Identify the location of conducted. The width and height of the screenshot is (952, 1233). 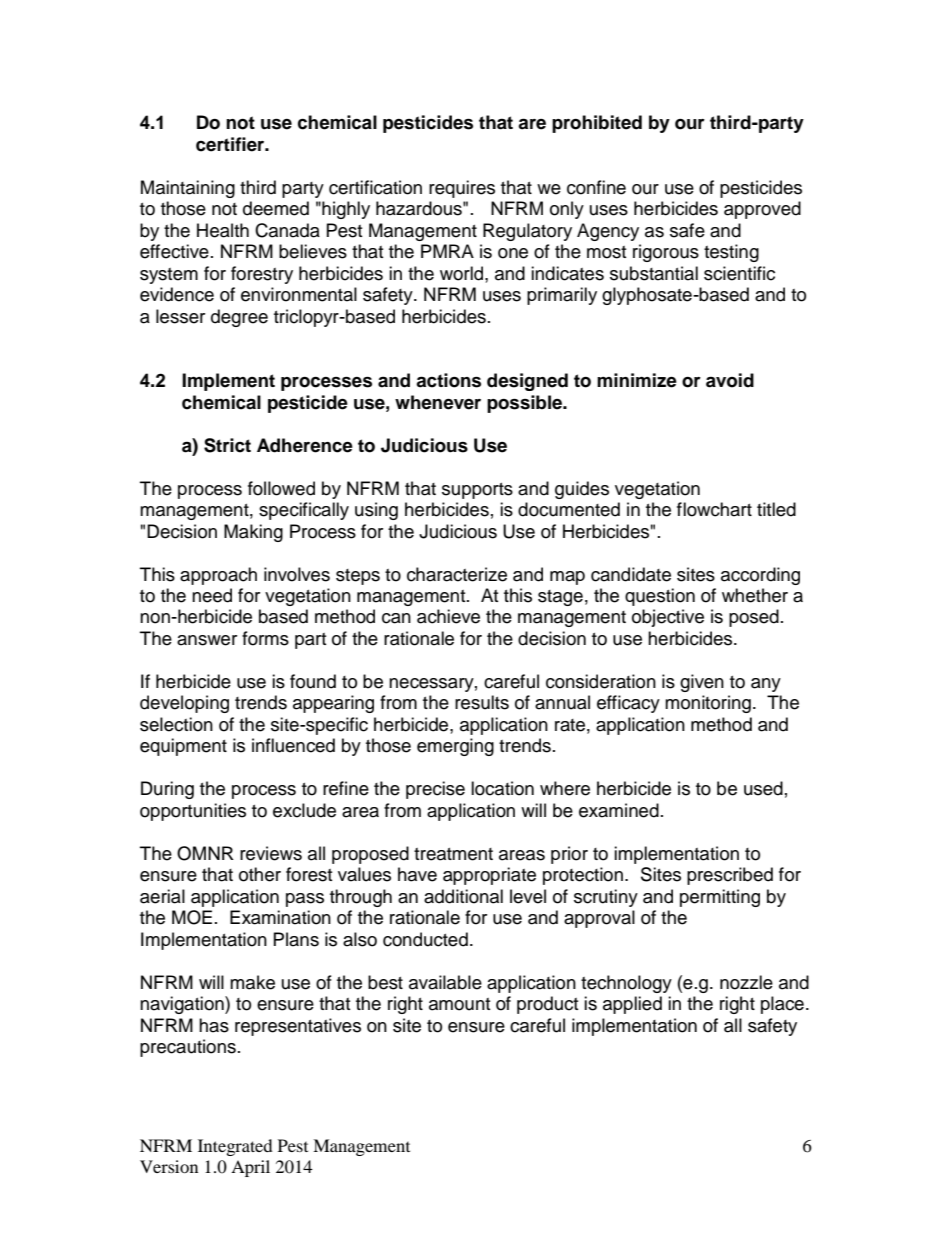
(425, 939).
